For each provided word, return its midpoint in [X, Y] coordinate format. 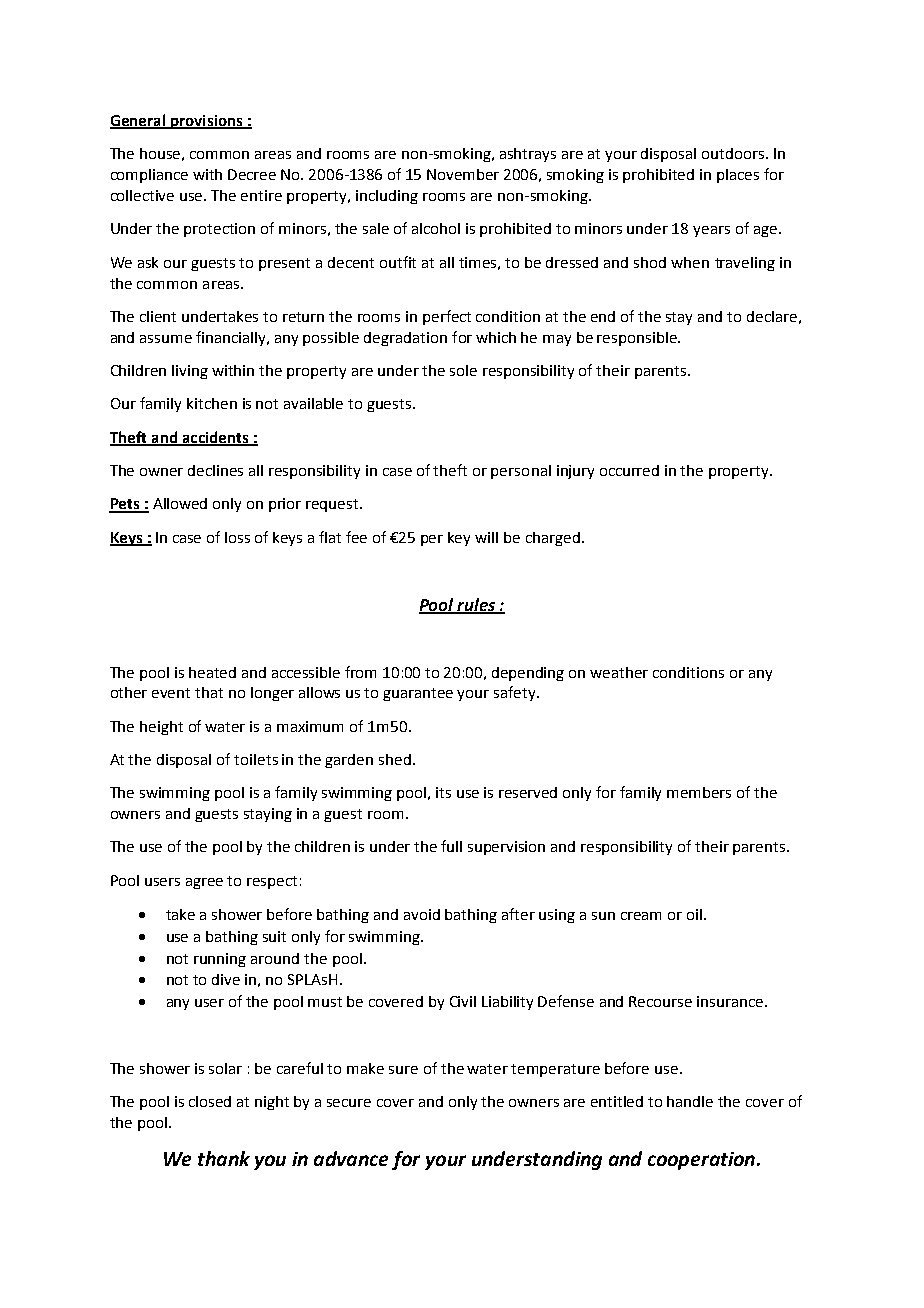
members [699, 792]
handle [690, 1101]
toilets [256, 759]
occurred [629, 470]
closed [210, 1101]
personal [521, 472]
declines [215, 470]
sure [403, 1070]
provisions [206, 122]
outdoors [734, 153]
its [443, 792]
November [463, 174]
